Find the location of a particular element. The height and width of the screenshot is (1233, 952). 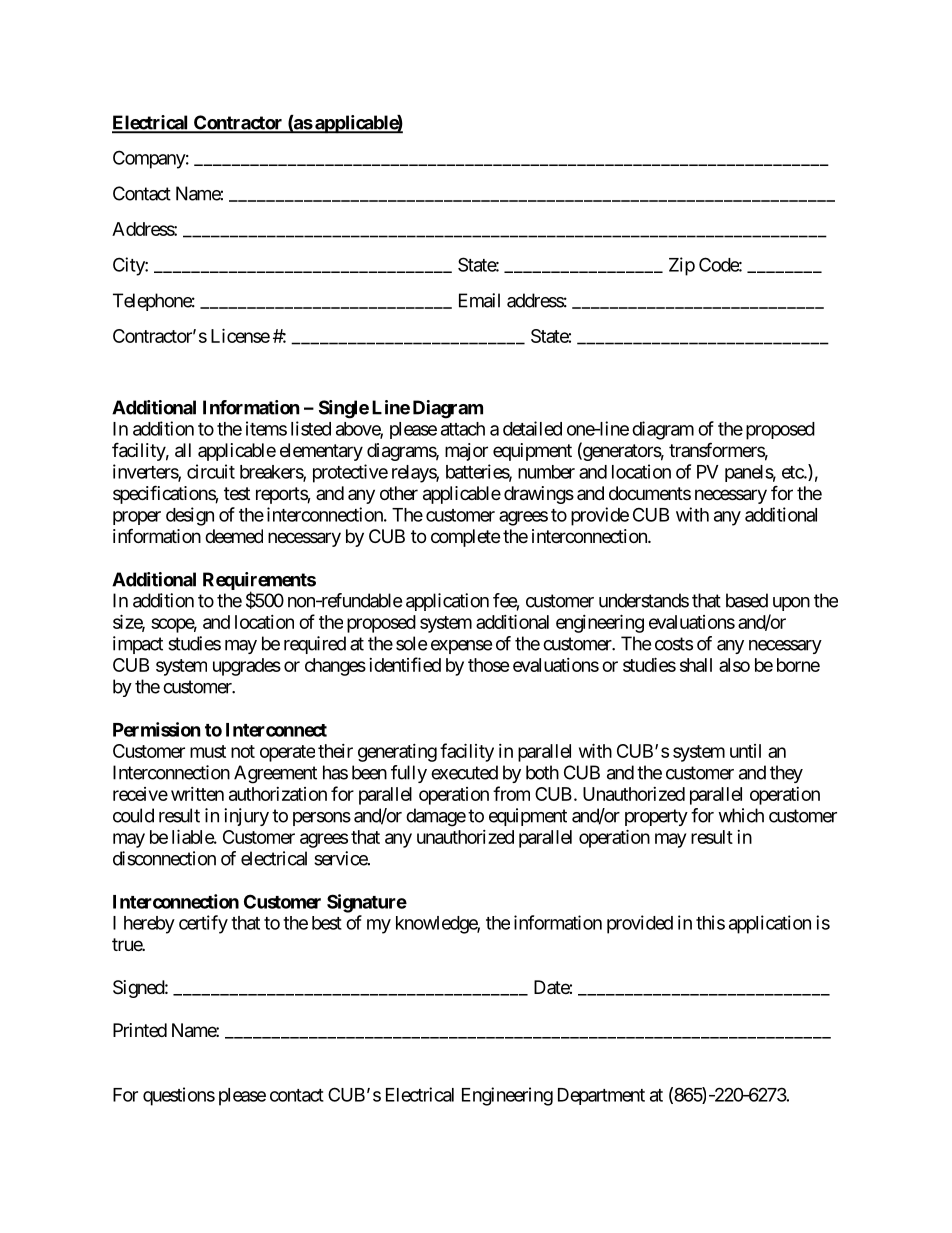

Signature is located at coordinates (367, 903).
